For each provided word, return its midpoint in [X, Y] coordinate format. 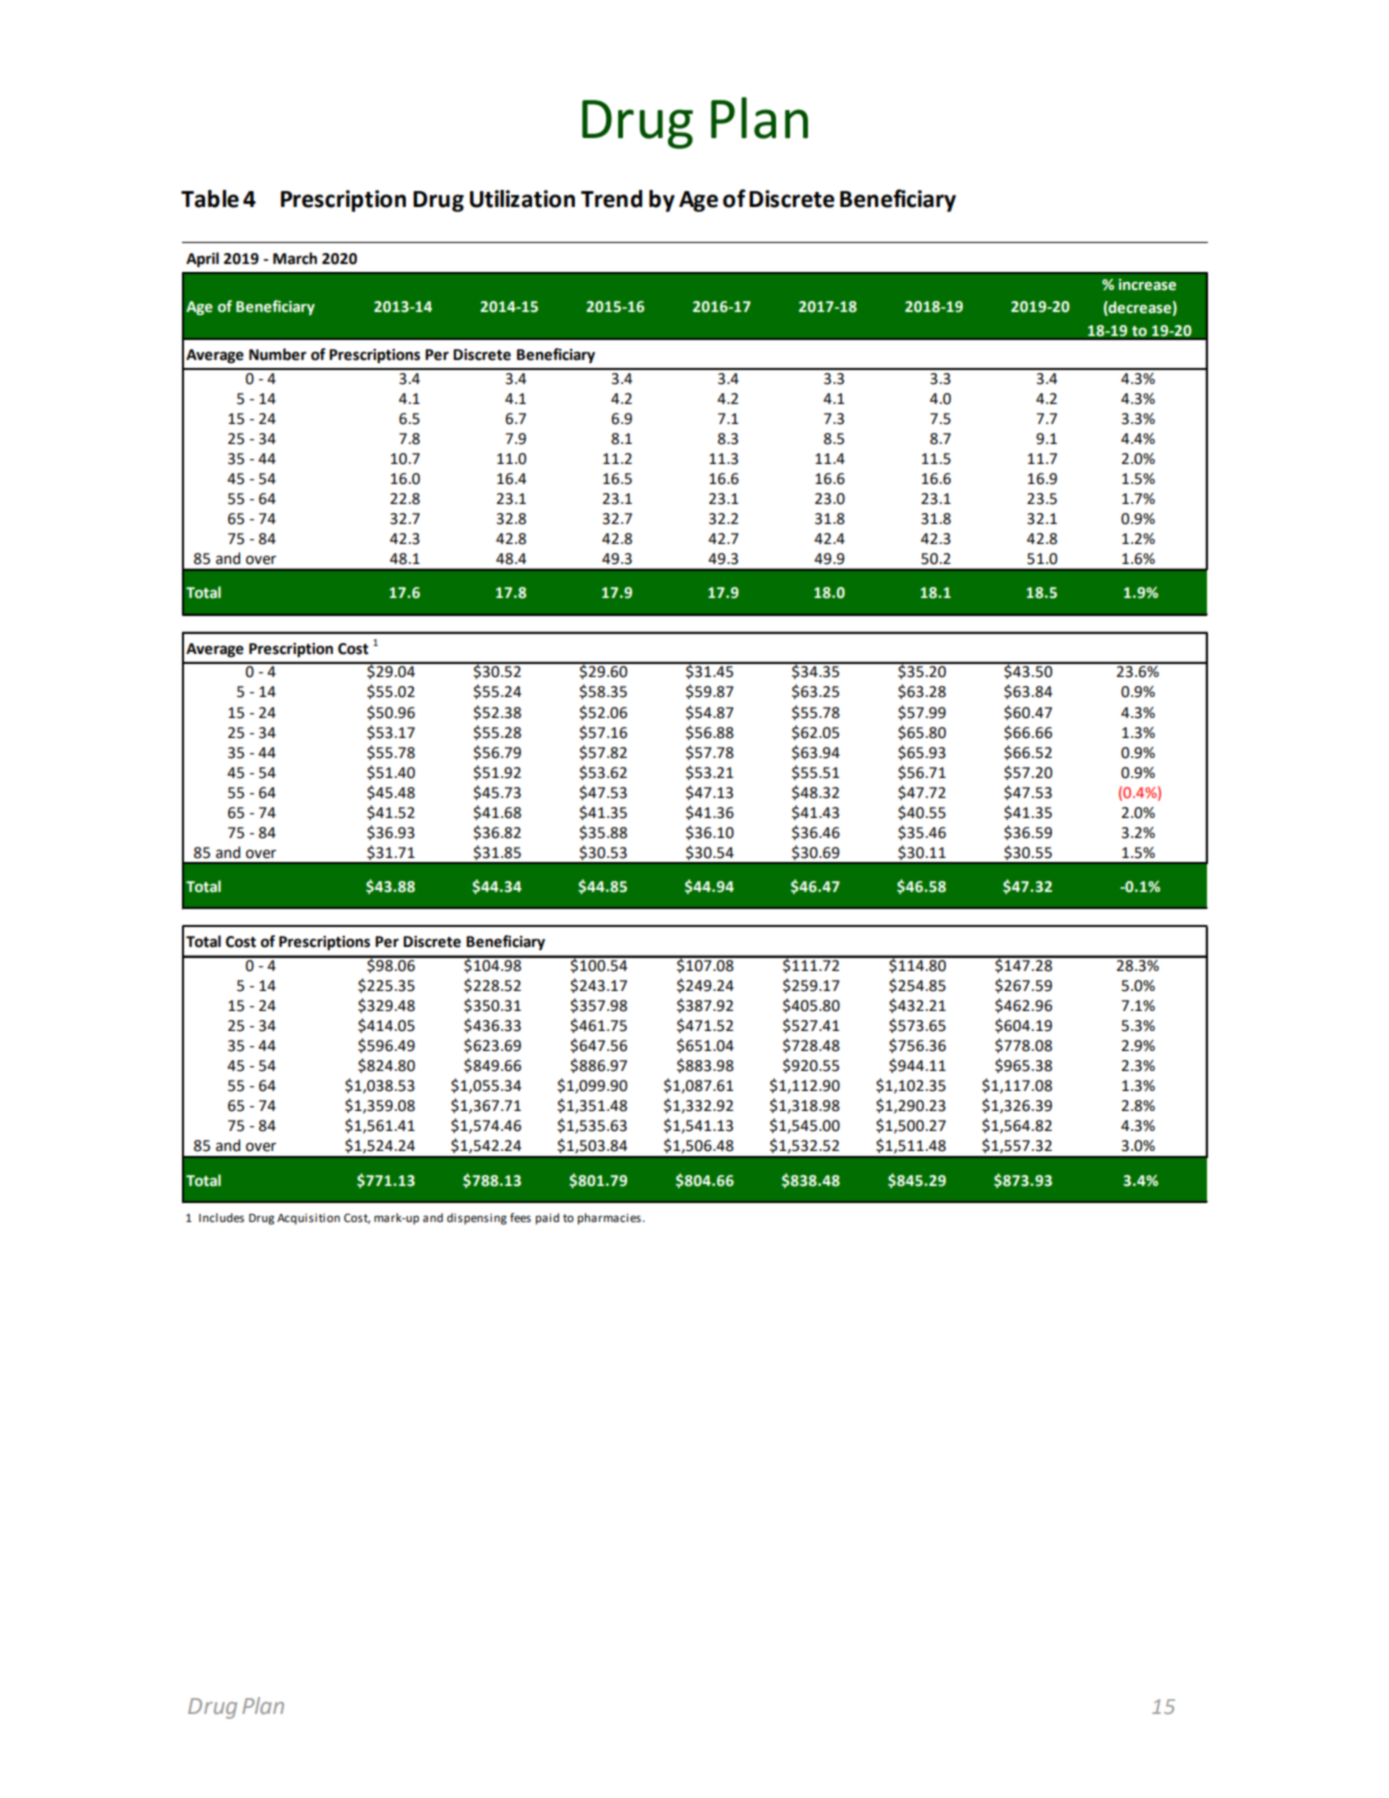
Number [278, 354]
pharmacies [609, 1219]
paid [547, 1219]
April [202, 260]
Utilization [522, 199]
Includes [221, 1218]
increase [1147, 285]
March [295, 258]
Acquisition [308, 1219]
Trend [611, 199]
